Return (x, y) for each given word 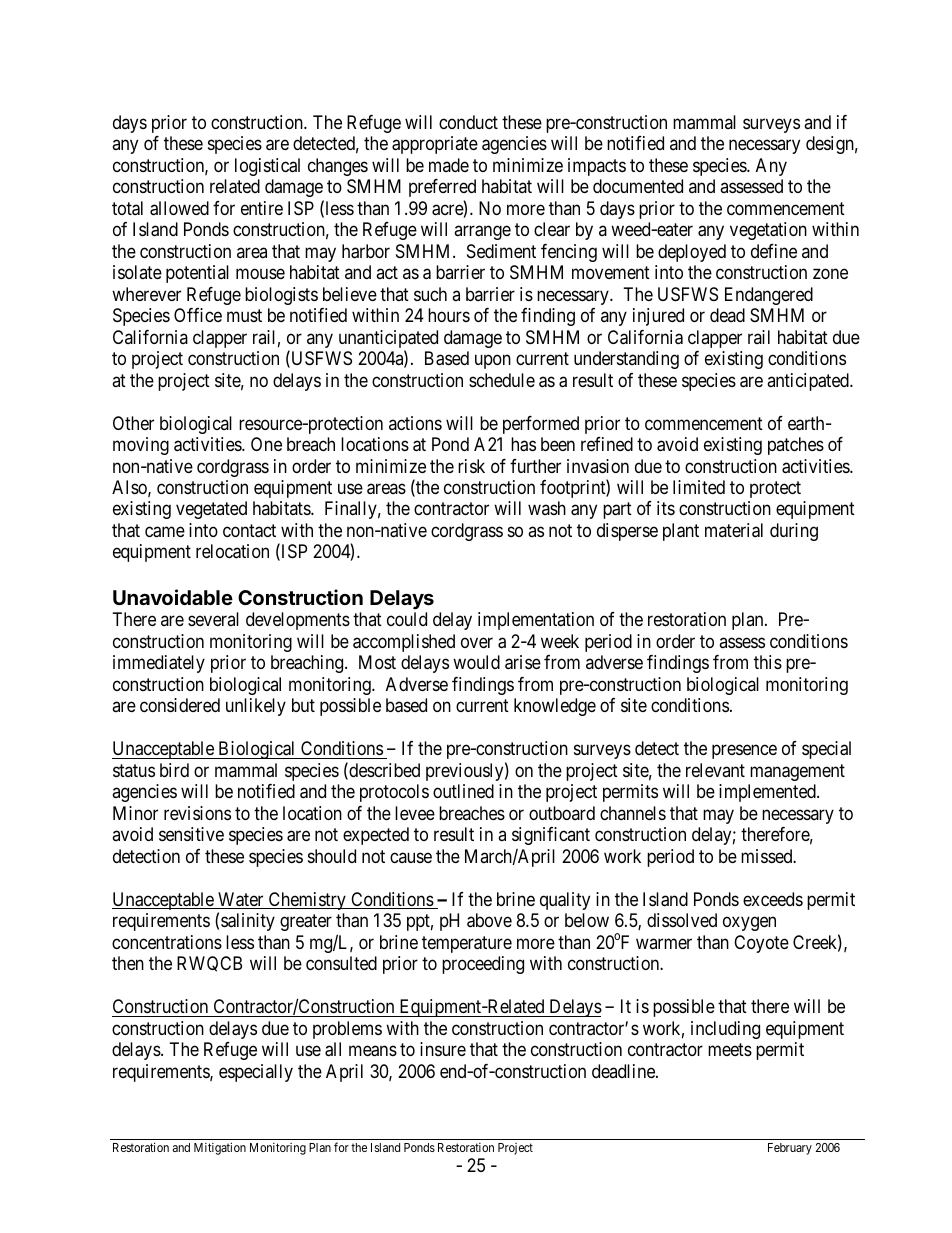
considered (180, 705)
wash (547, 508)
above (489, 920)
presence (744, 752)
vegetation (768, 231)
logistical (267, 167)
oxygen (749, 924)
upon (493, 362)
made (449, 165)
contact (249, 531)
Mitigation (220, 1148)
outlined (463, 791)
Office (198, 315)
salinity (248, 922)
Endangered (769, 296)
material (734, 530)
